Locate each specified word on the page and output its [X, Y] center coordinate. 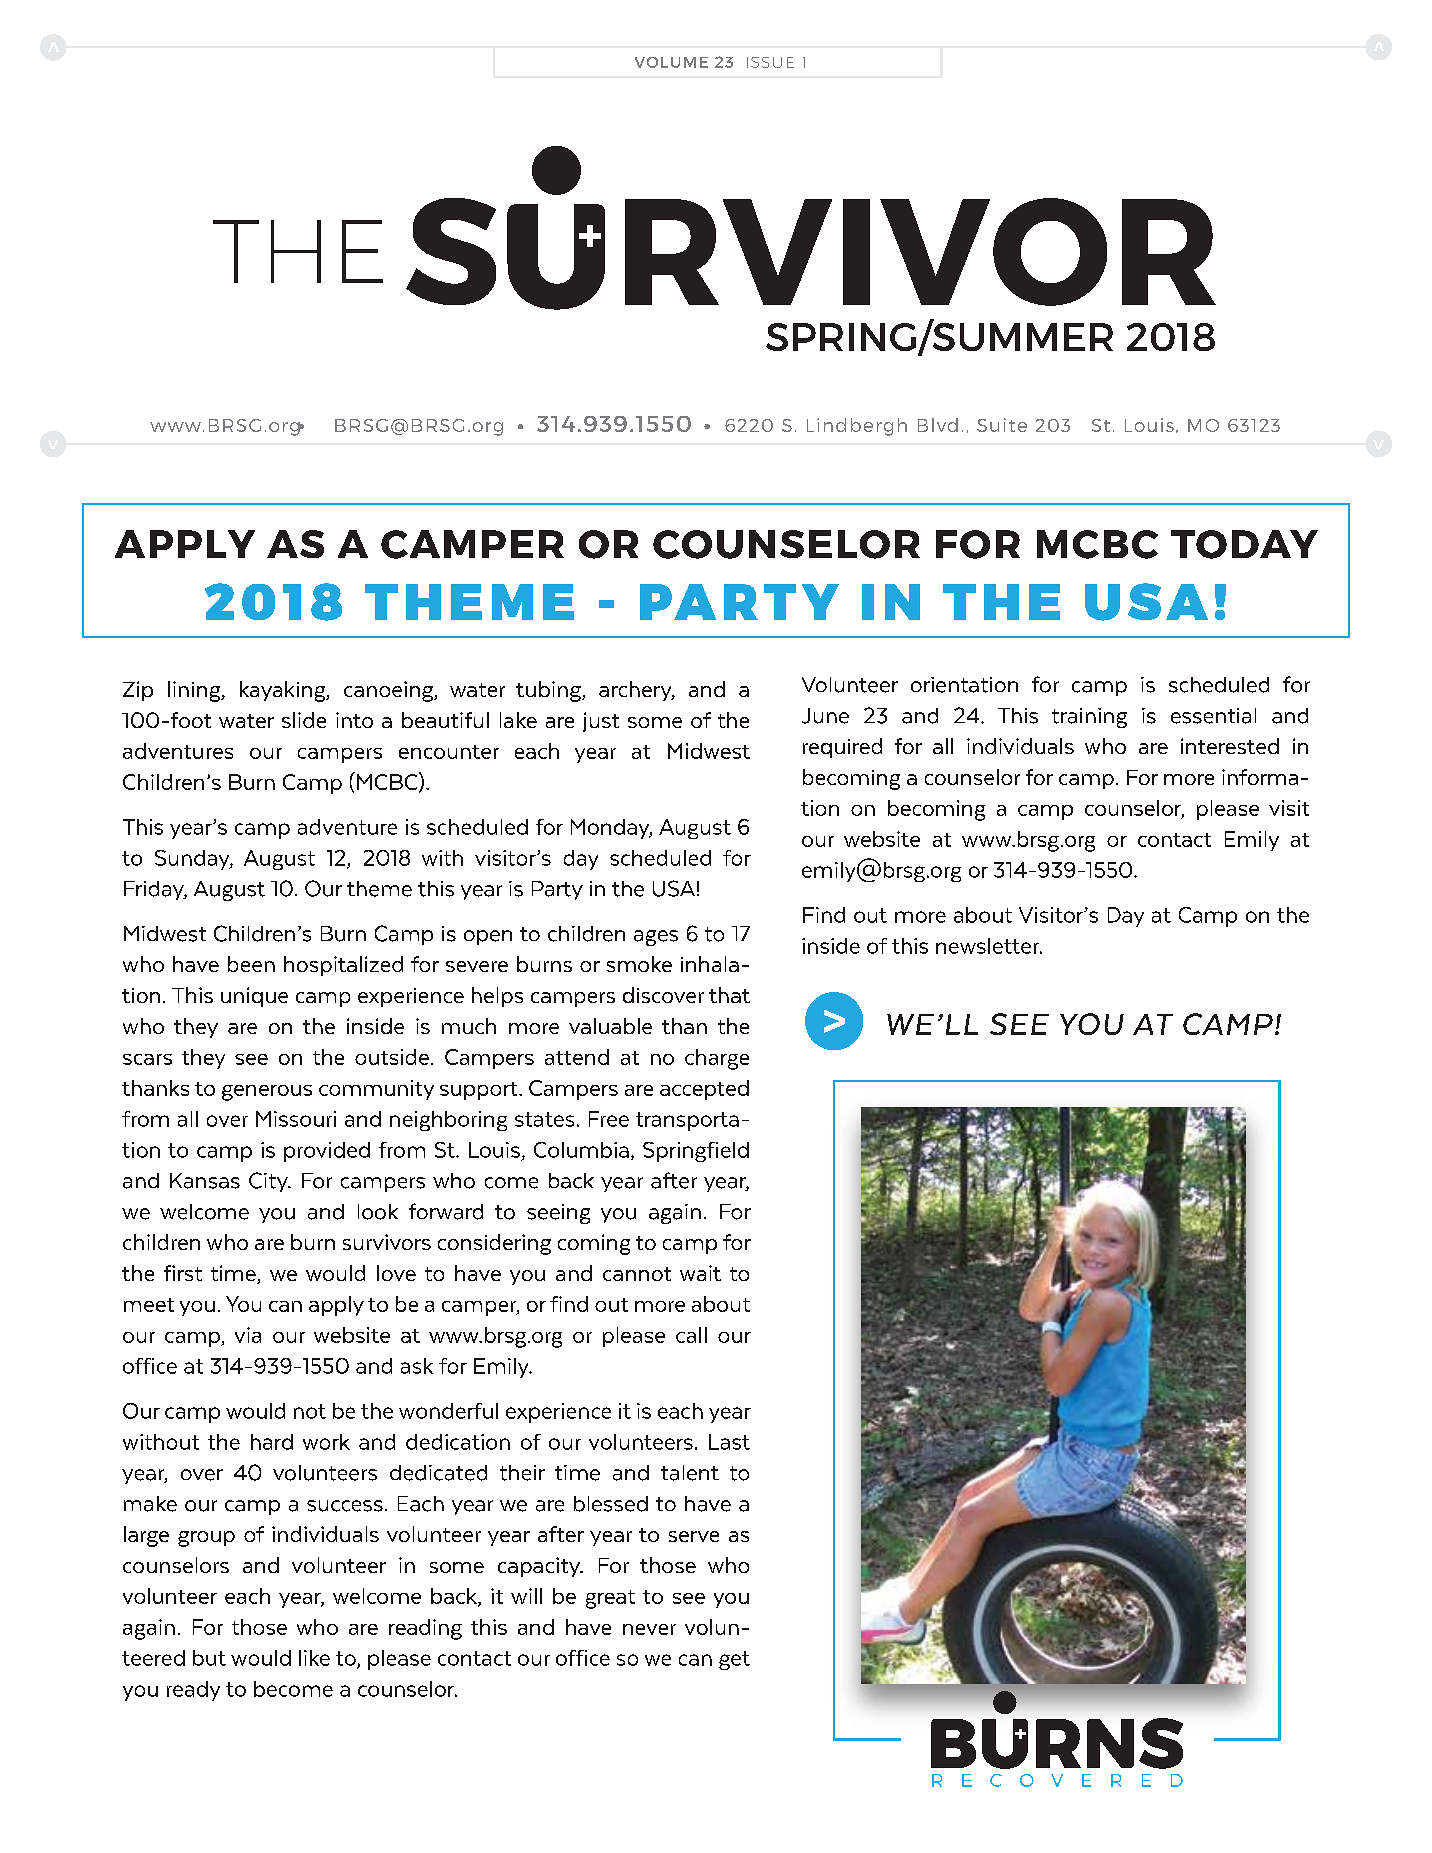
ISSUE [770, 62]
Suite [1002, 425]
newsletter [988, 946]
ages [656, 938]
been [251, 964]
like [314, 1658]
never [649, 1629]
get [734, 1660]
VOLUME [671, 62]
